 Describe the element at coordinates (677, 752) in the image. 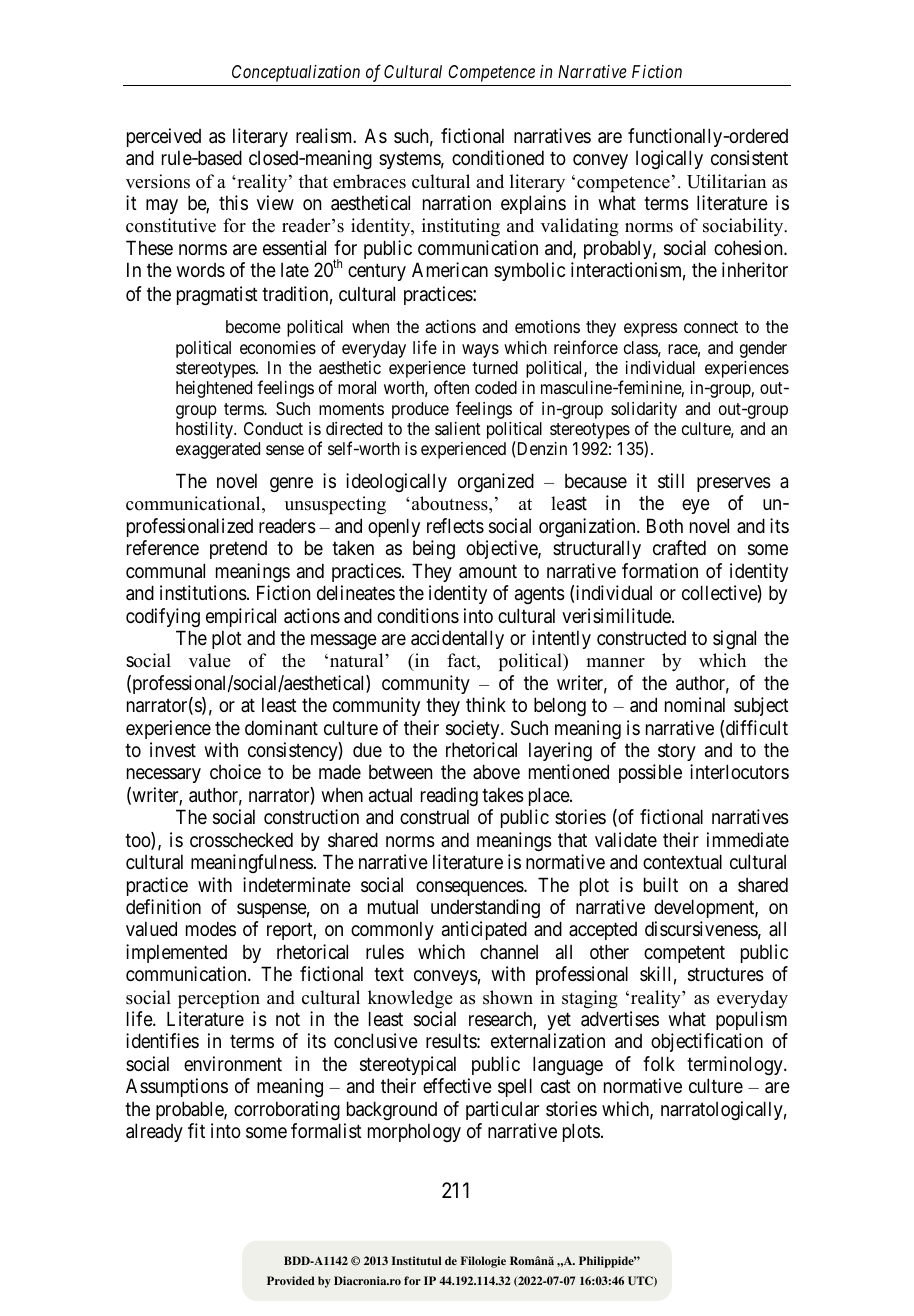

I see `story` at that location.
